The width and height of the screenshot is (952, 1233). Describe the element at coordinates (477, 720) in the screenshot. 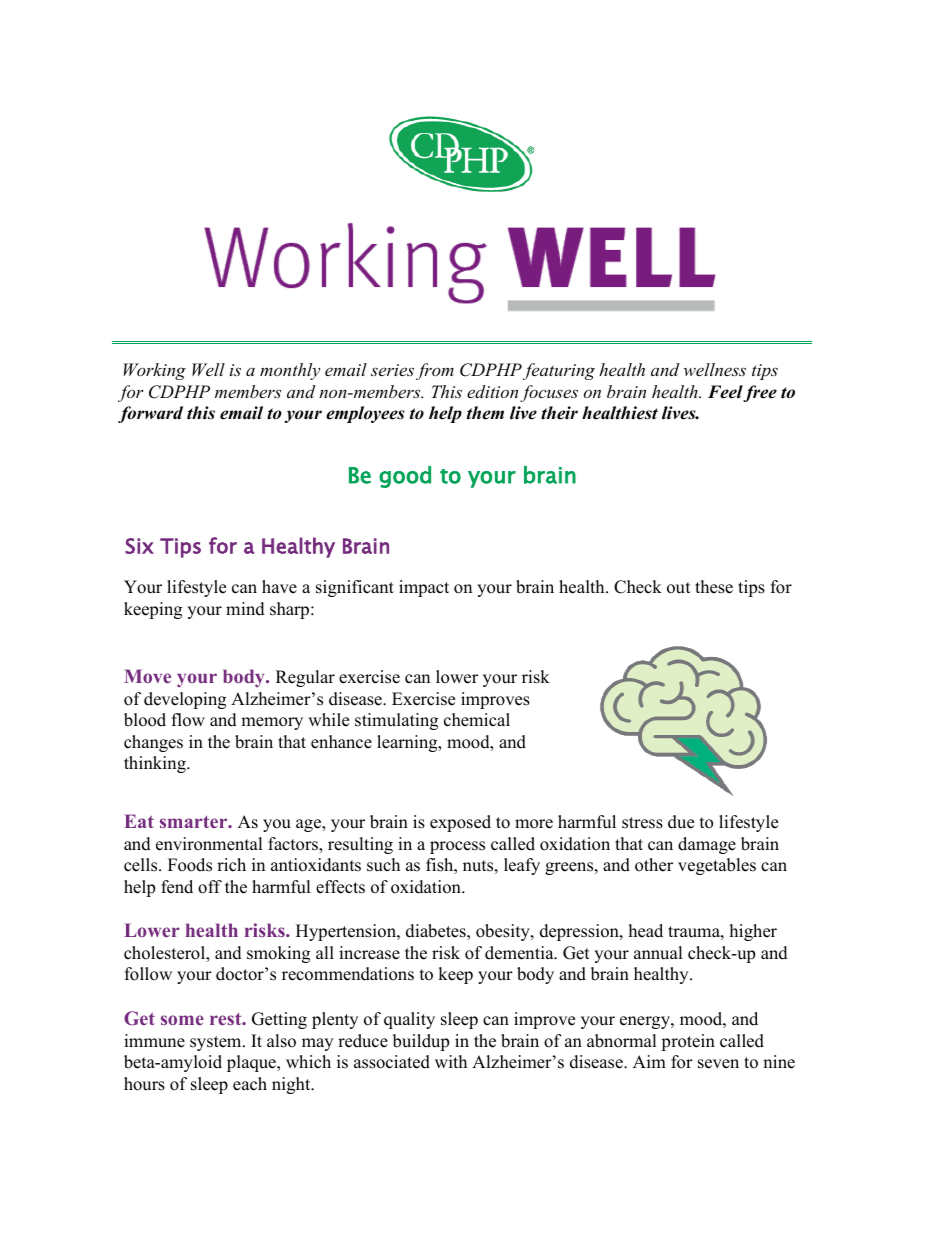

I see `chemical` at that location.
